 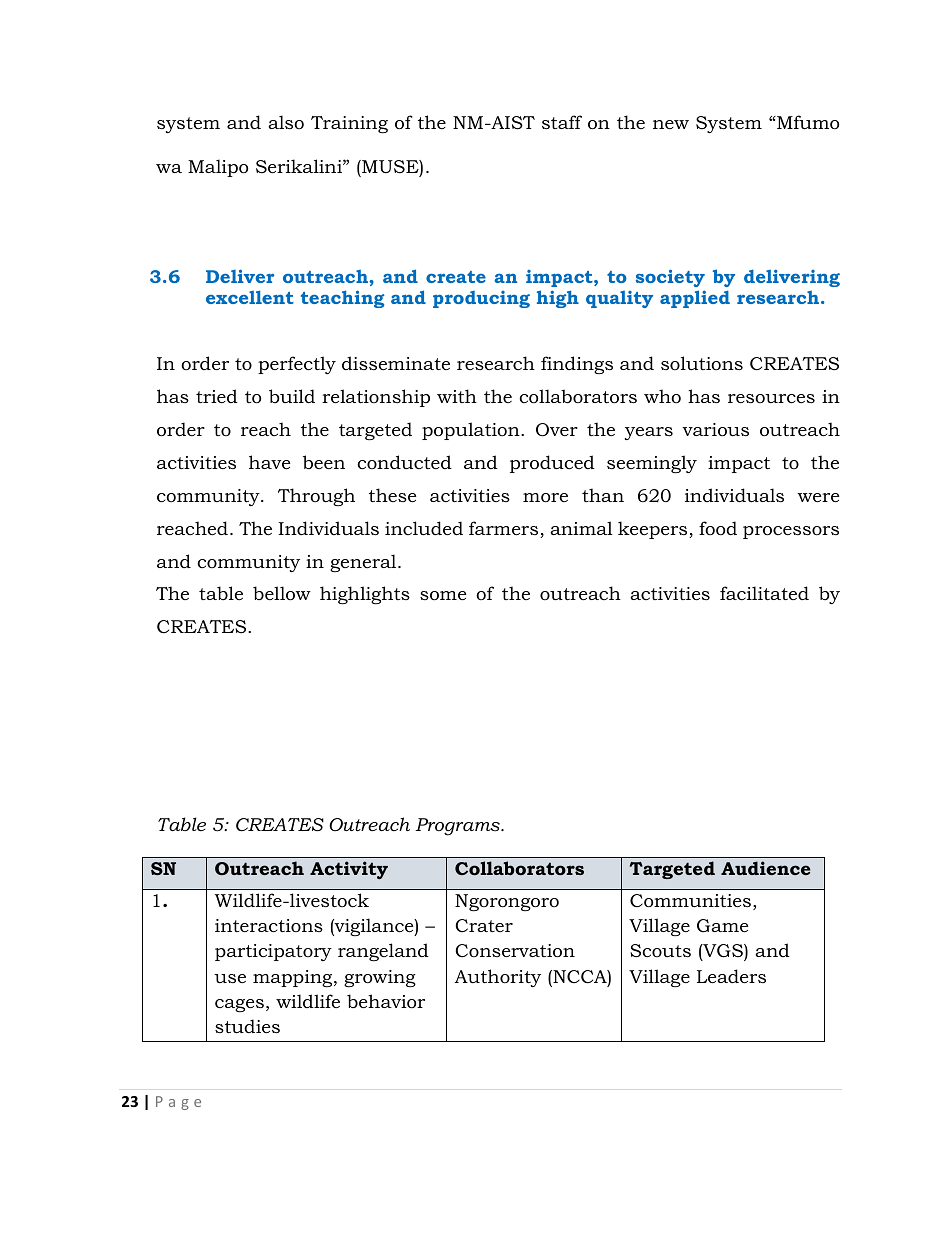 What do you see at coordinates (764, 593) in the page?
I see `facilitated` at bounding box center [764, 593].
